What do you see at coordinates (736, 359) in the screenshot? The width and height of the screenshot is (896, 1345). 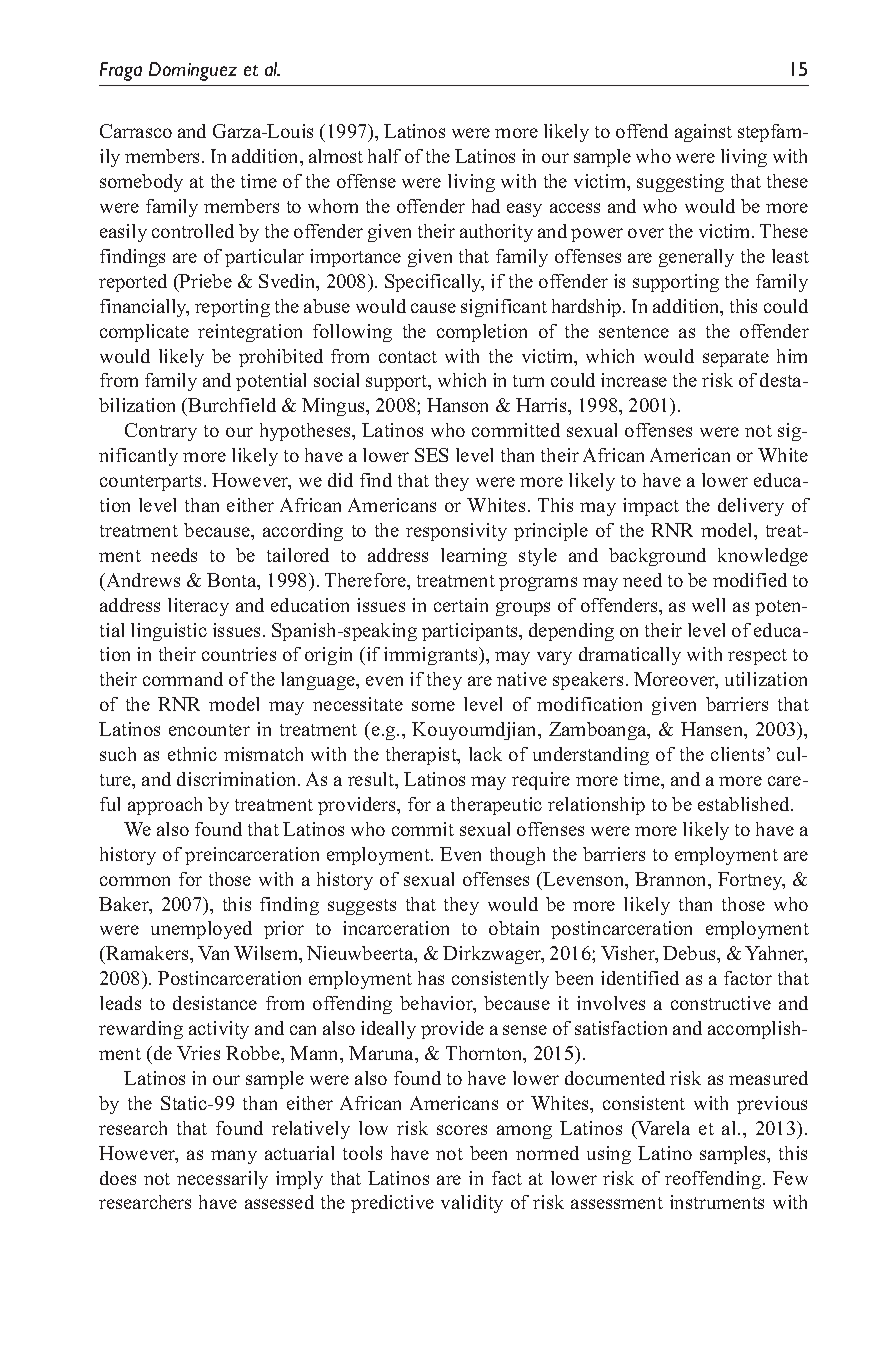 I see `separate` at bounding box center [736, 359].
